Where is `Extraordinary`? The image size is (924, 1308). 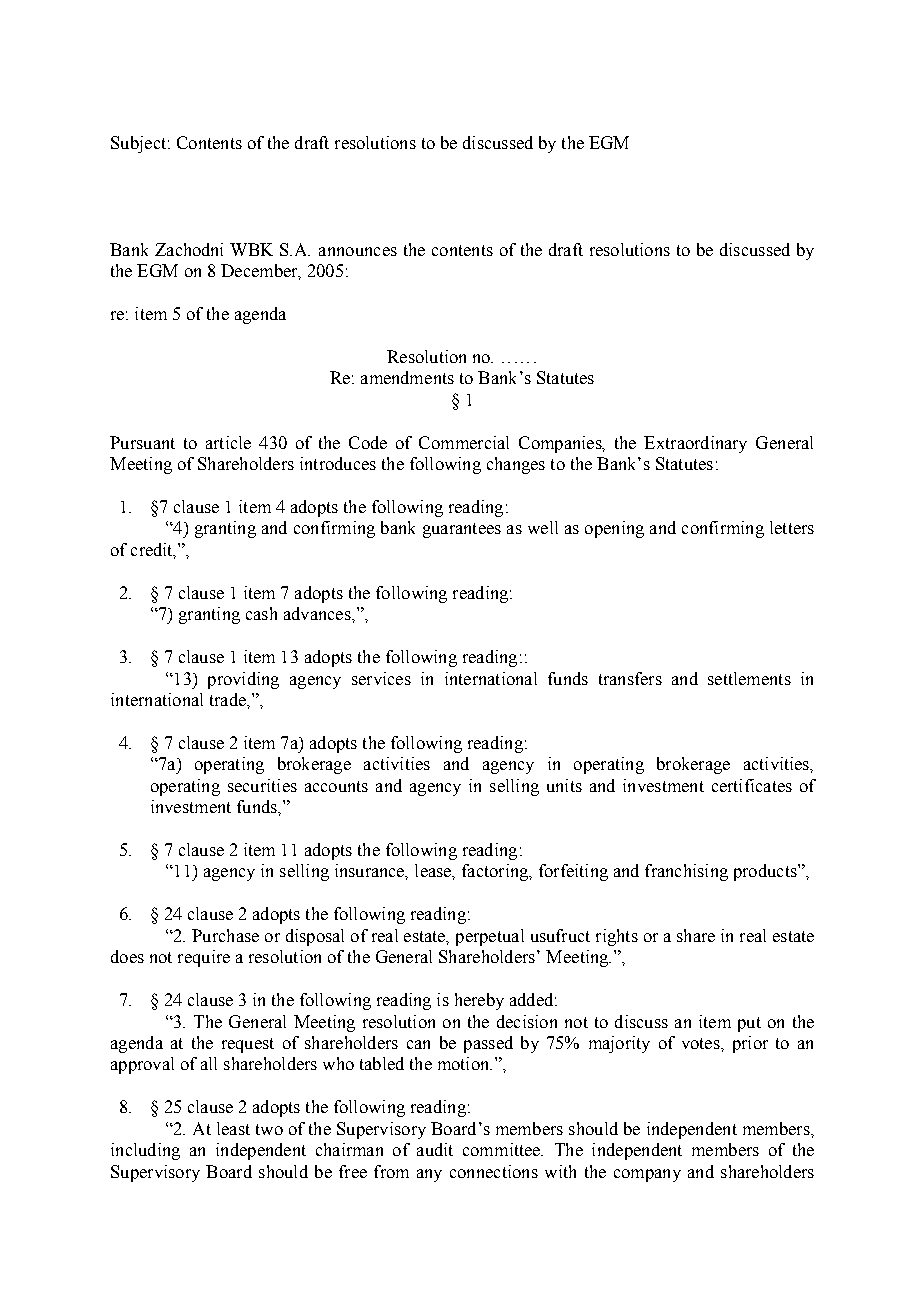 Extraordinary is located at coordinates (695, 444).
